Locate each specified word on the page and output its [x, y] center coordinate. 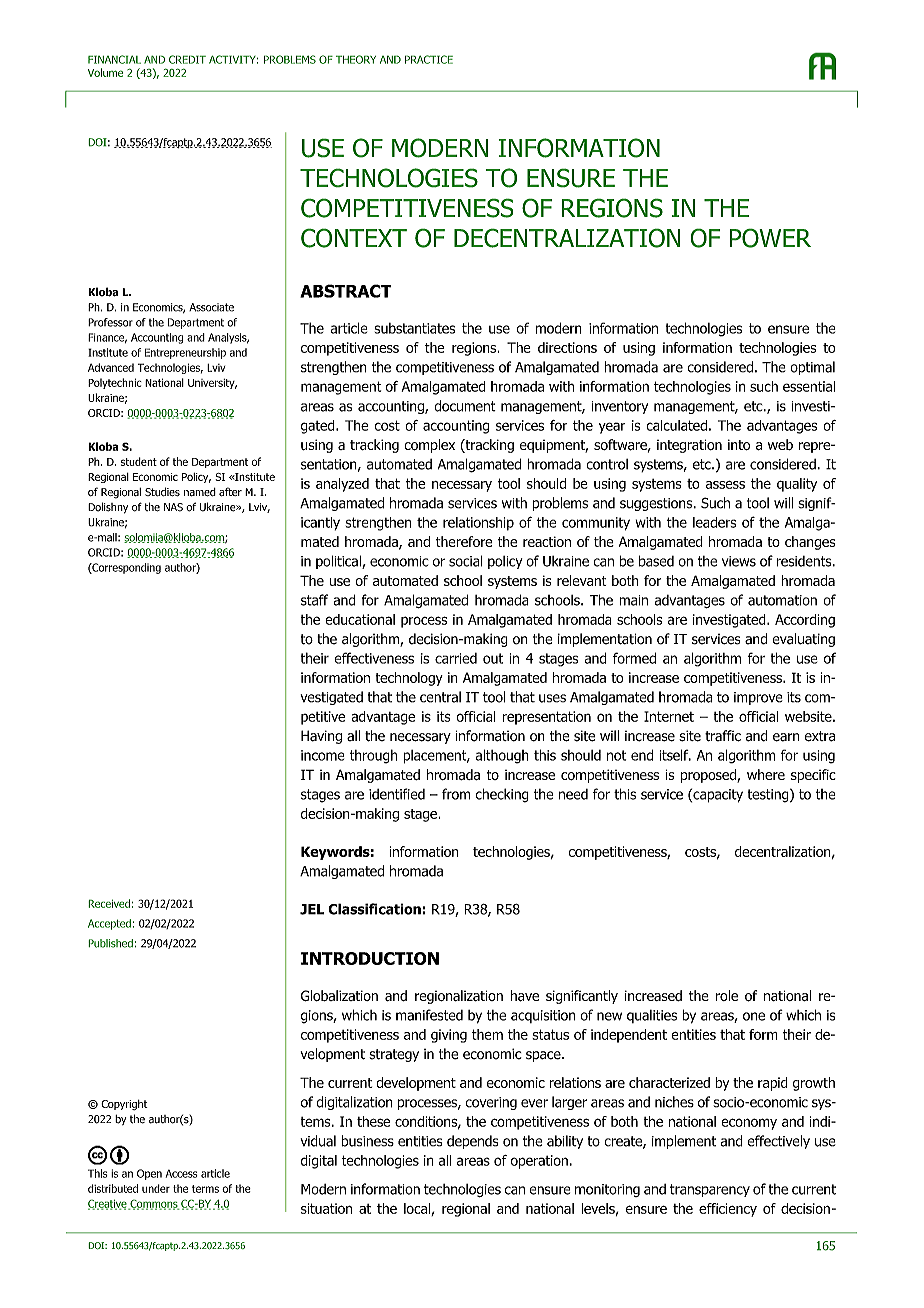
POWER [770, 238]
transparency [710, 1190]
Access [182, 1174]
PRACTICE [429, 59]
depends [473, 1142]
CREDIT [187, 59]
